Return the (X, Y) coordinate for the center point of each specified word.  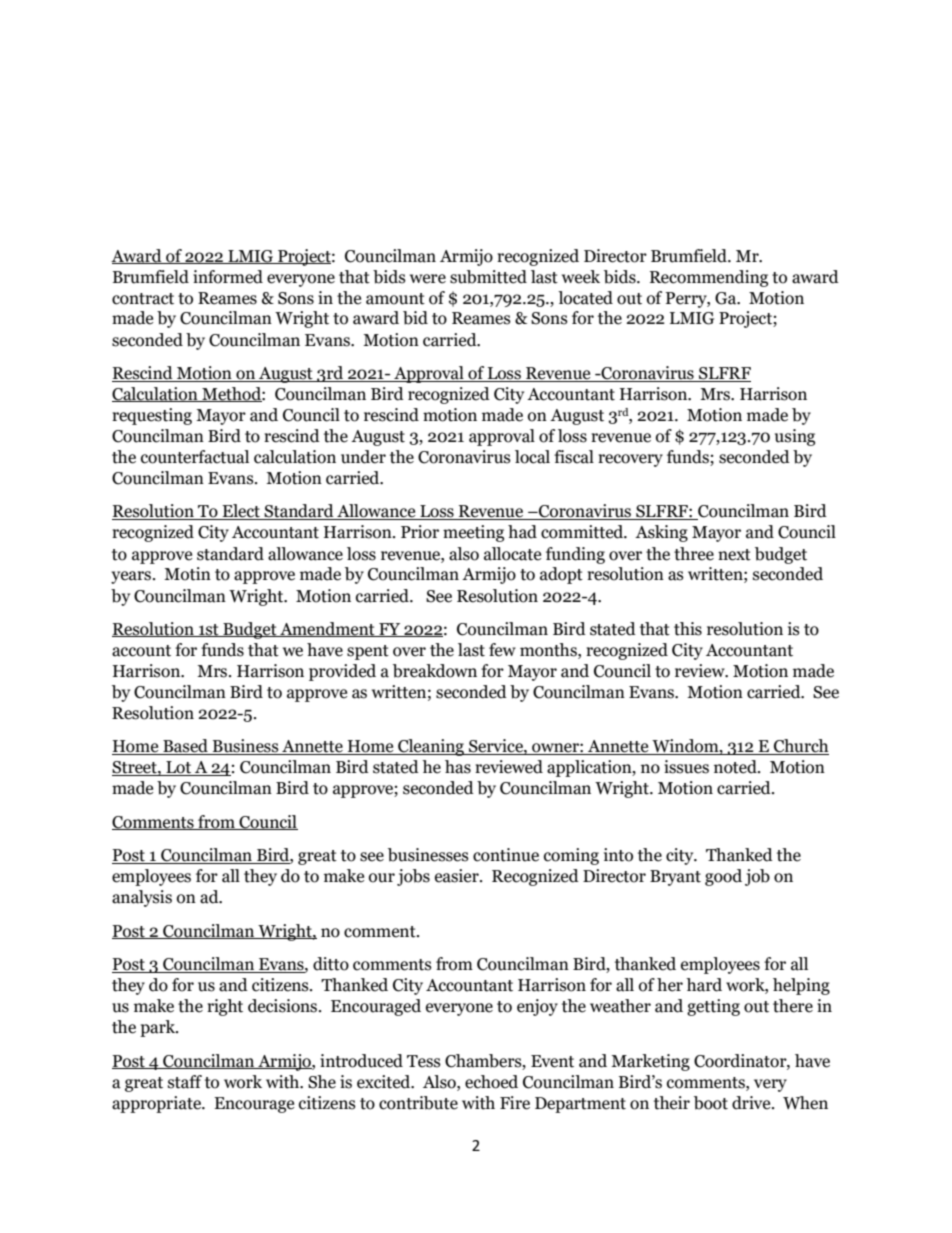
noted (736, 767)
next (734, 555)
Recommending (709, 278)
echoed (491, 1082)
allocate (512, 554)
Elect (241, 512)
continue (506, 855)
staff (185, 1082)
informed (228, 277)
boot (711, 1103)
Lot (179, 768)
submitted (488, 277)
